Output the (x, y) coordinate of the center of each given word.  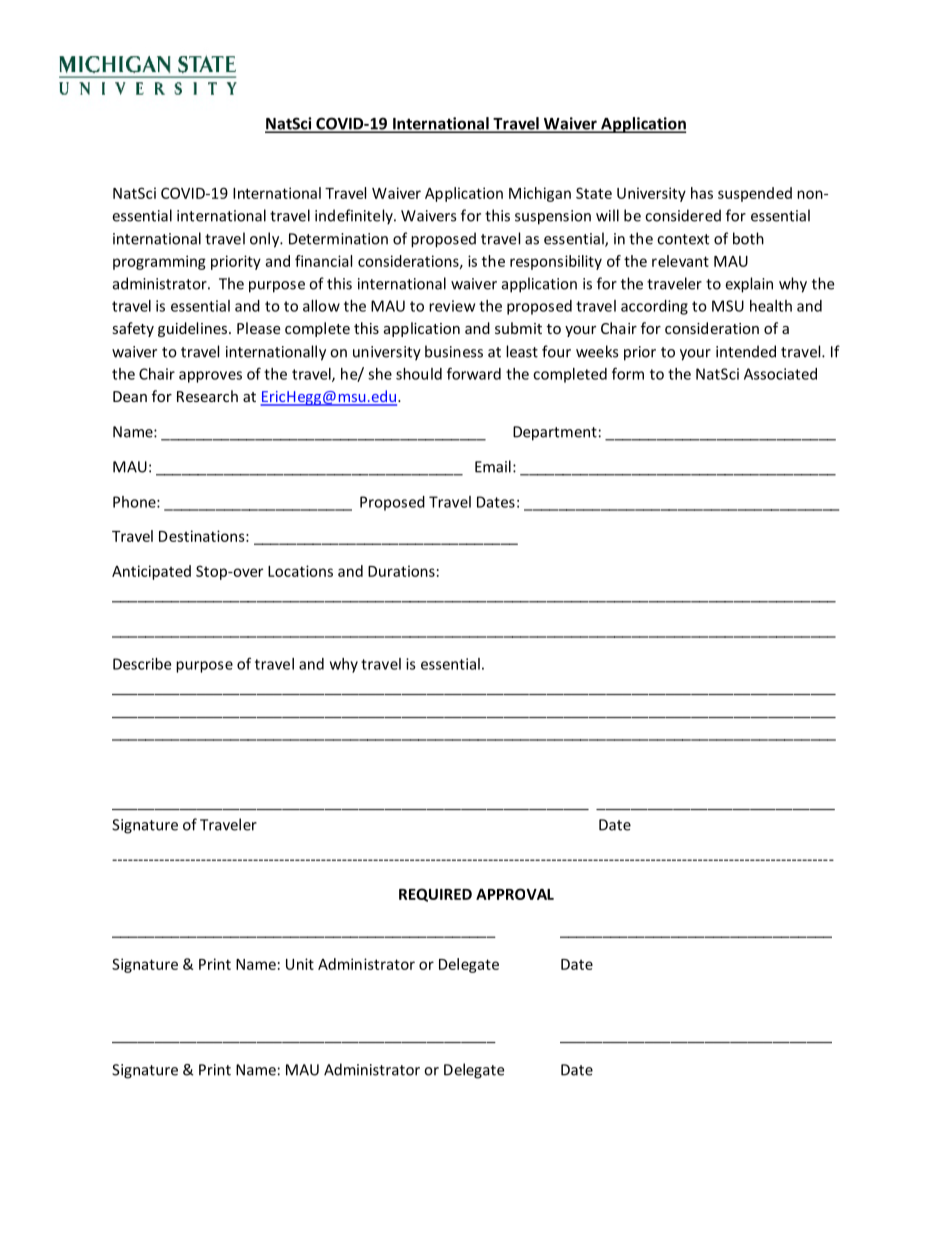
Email (493, 466)
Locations (300, 571)
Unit (300, 964)
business (454, 351)
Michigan (540, 194)
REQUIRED (435, 895)
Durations (401, 571)
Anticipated (151, 572)
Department (555, 433)
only (266, 240)
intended (746, 351)
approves (210, 377)
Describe (142, 664)
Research (207, 396)
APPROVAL (515, 894)
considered (683, 215)
